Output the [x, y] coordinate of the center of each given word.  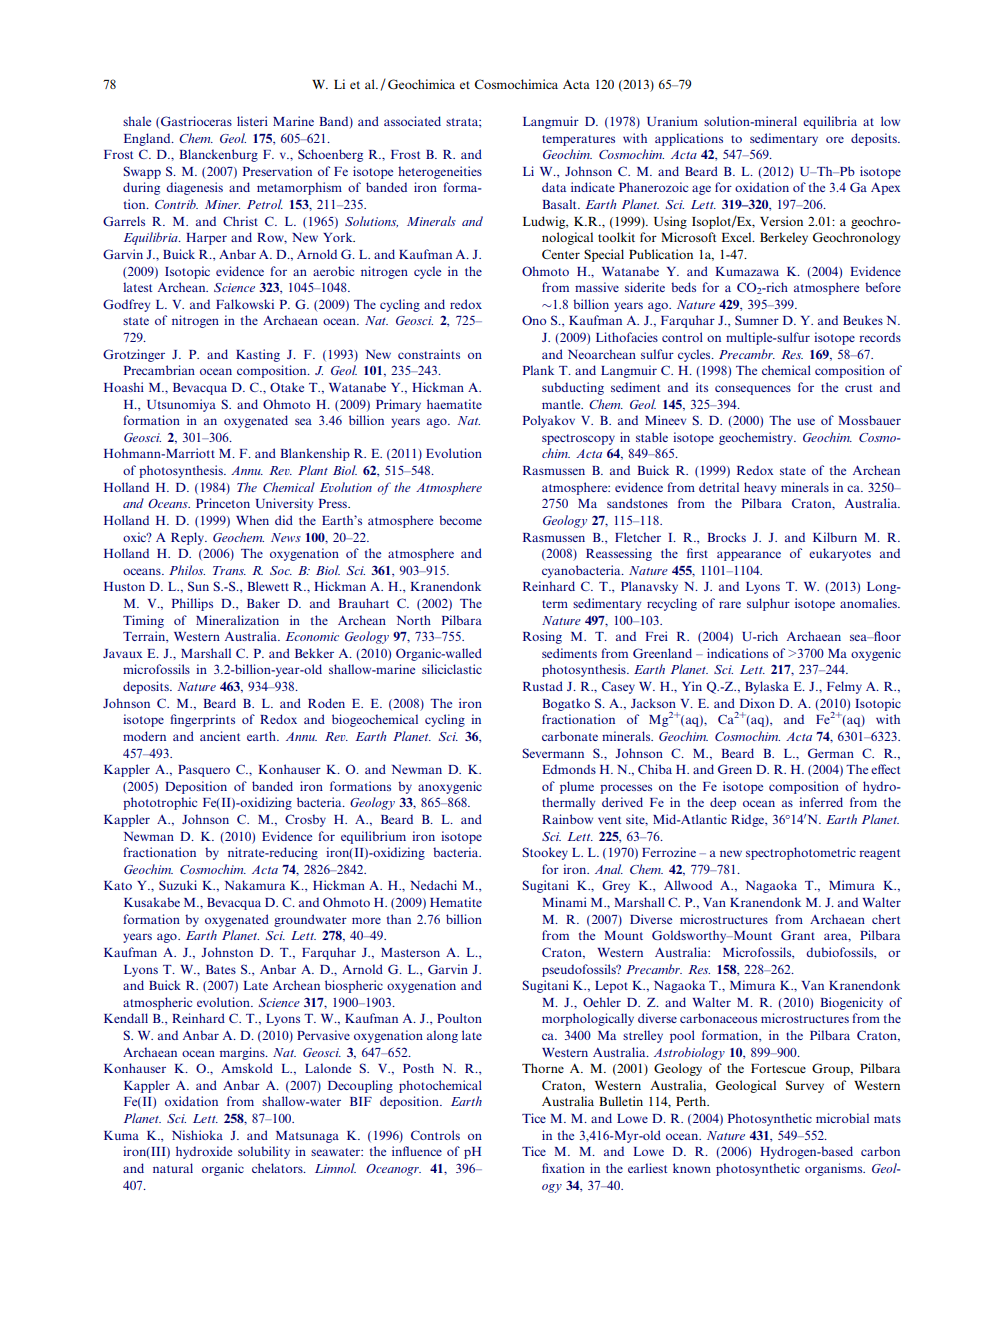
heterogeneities [440, 172]
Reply [188, 538]
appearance [749, 556]
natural [173, 1168]
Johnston [227, 952]
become [460, 520]
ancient [220, 736]
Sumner [757, 320]
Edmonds [569, 769]
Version [781, 221]
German [831, 753]
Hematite [456, 902]
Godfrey [126, 305]
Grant [798, 935]
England [148, 139]
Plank [538, 370]
